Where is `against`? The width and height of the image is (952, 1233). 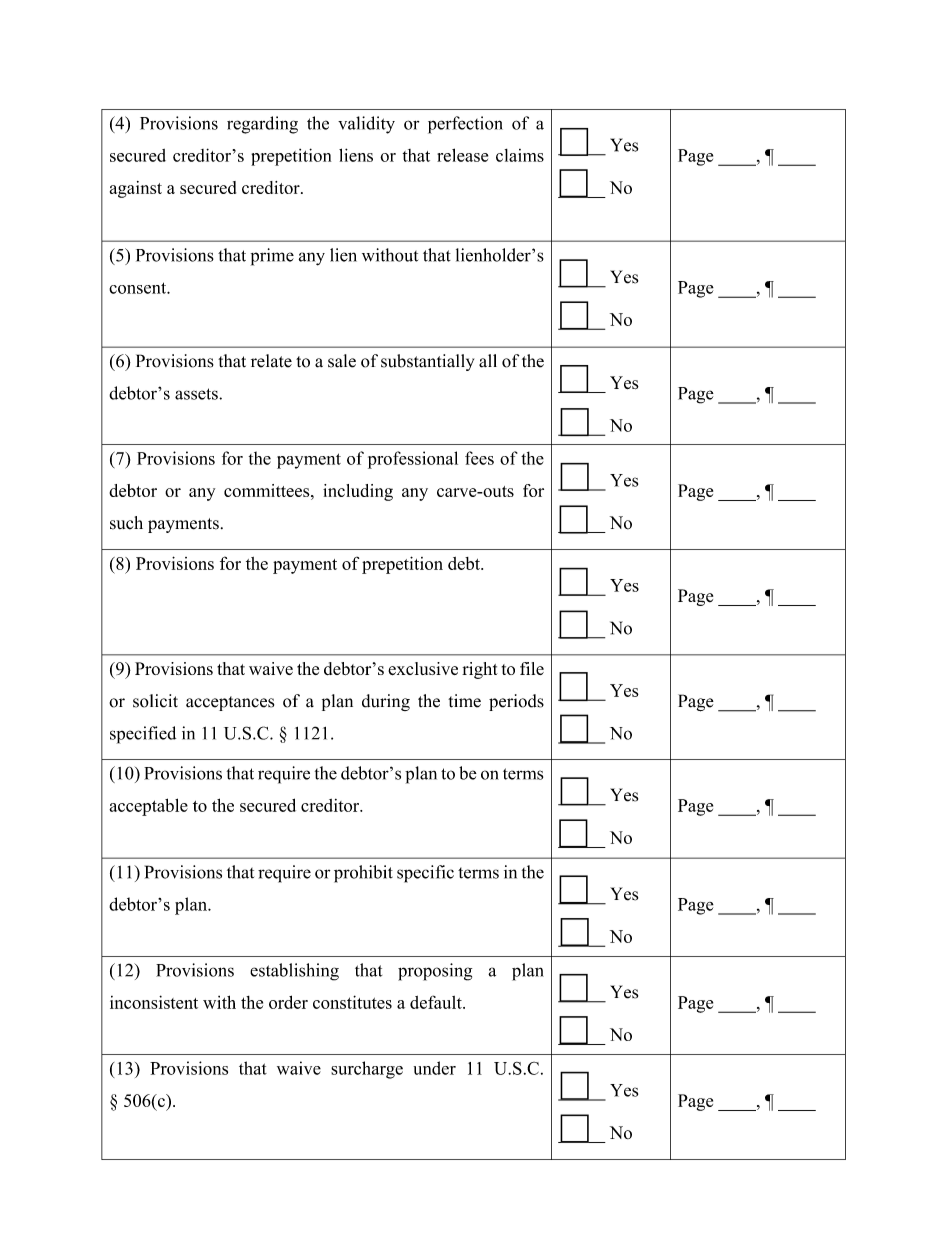 against is located at coordinates (136, 189).
